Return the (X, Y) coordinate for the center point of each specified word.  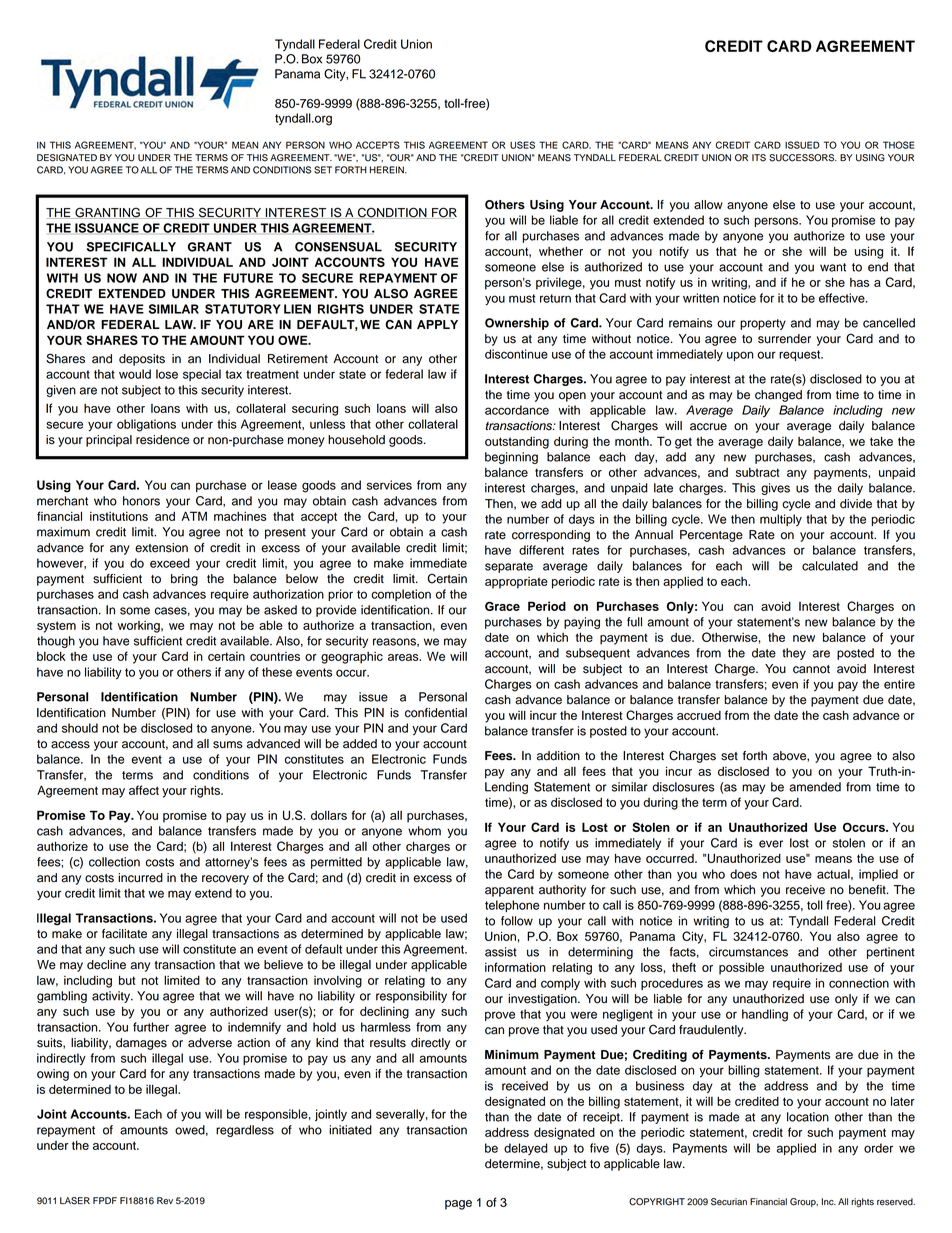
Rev (165, 1201)
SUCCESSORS (803, 158)
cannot (811, 669)
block (51, 656)
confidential (436, 713)
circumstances (748, 952)
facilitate (124, 934)
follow (517, 921)
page (458, 1205)
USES (522, 145)
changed (778, 396)
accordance (517, 410)
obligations (146, 425)
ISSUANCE (107, 228)
